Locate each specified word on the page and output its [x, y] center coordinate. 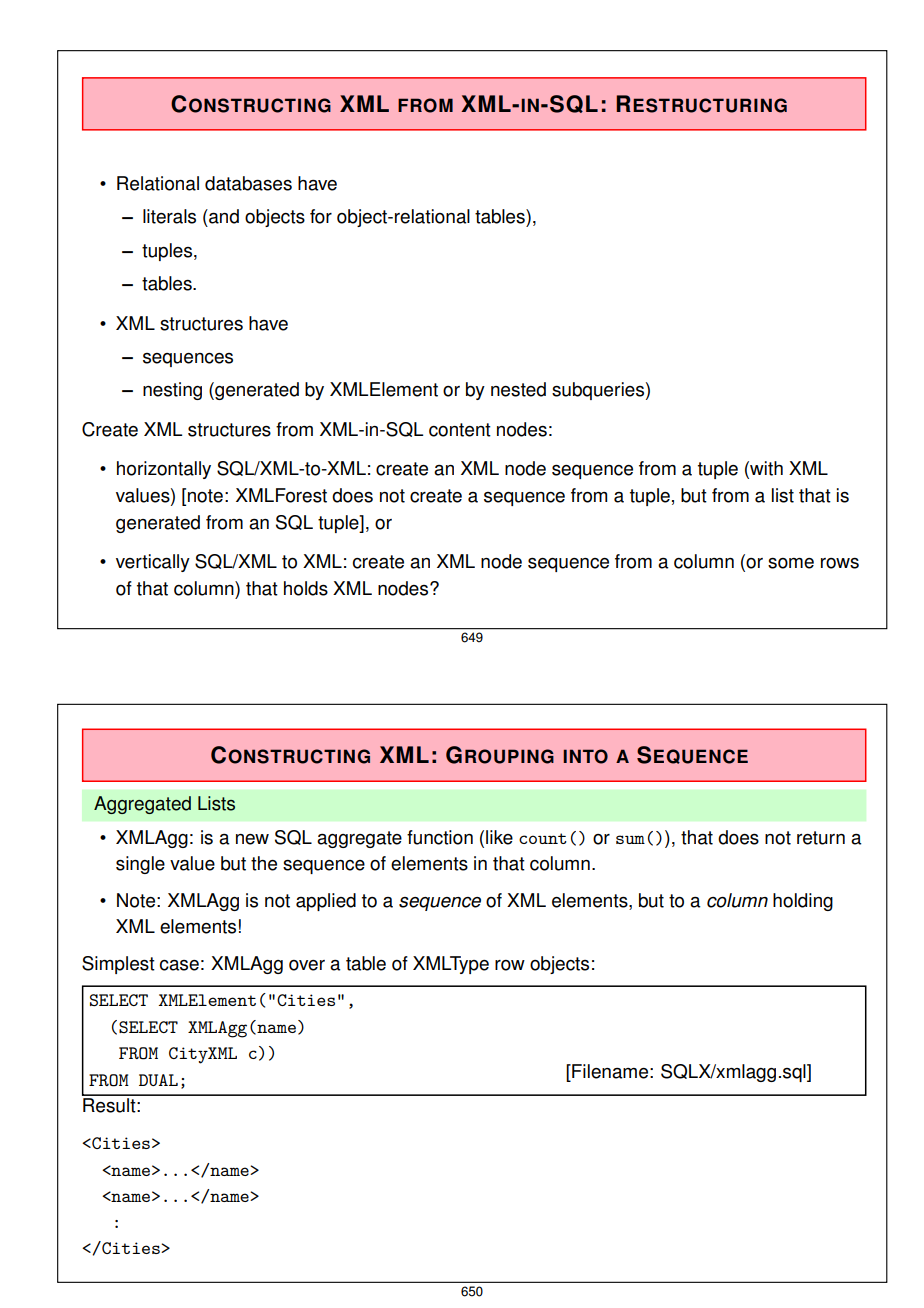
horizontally [164, 470]
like [499, 837]
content [460, 430]
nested [518, 389]
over [307, 965]
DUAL [158, 1080]
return [821, 838]
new [252, 839]
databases [248, 183]
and [223, 216]
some [791, 563]
